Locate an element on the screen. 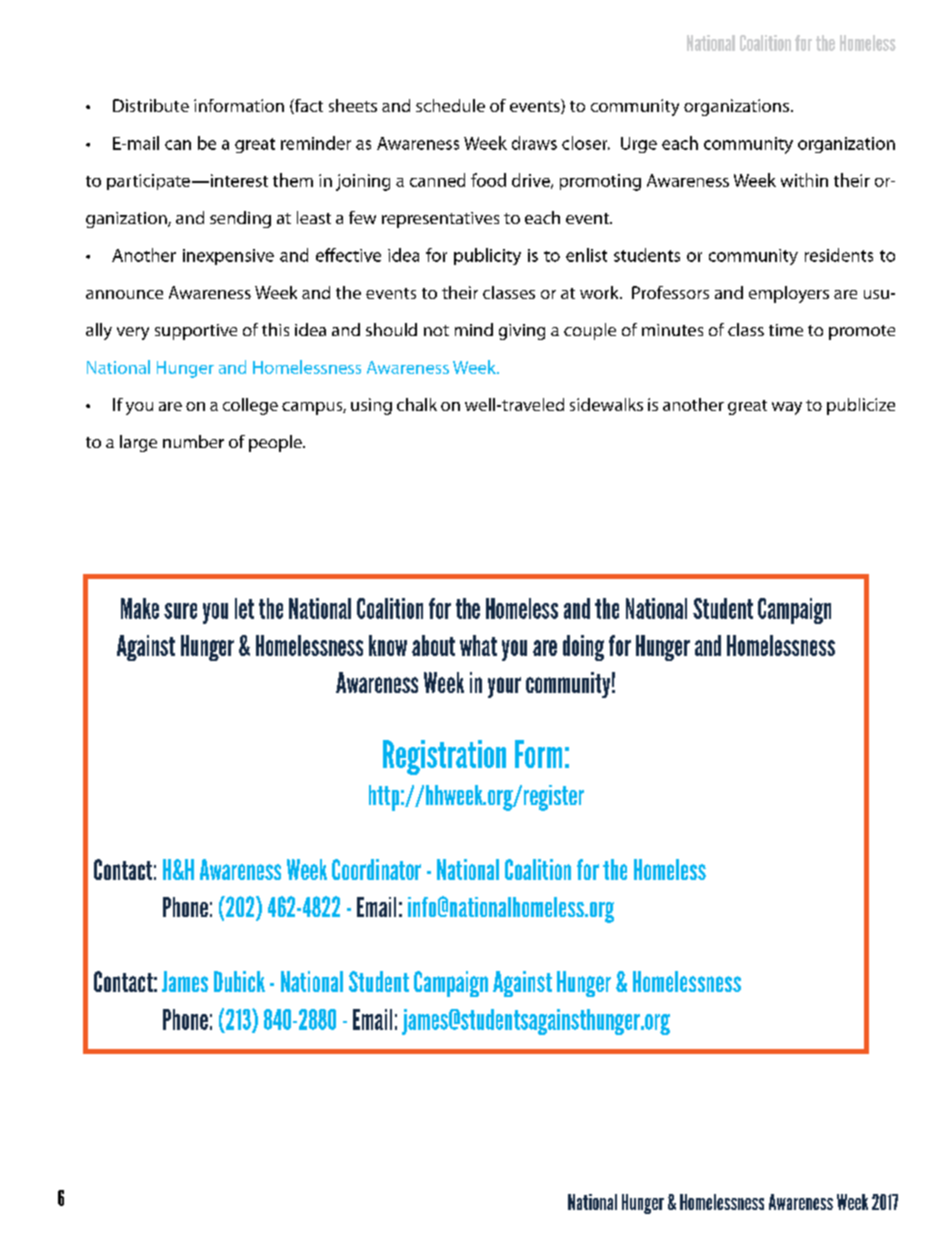 The image size is (952, 1233). within is located at coordinates (804, 180).
